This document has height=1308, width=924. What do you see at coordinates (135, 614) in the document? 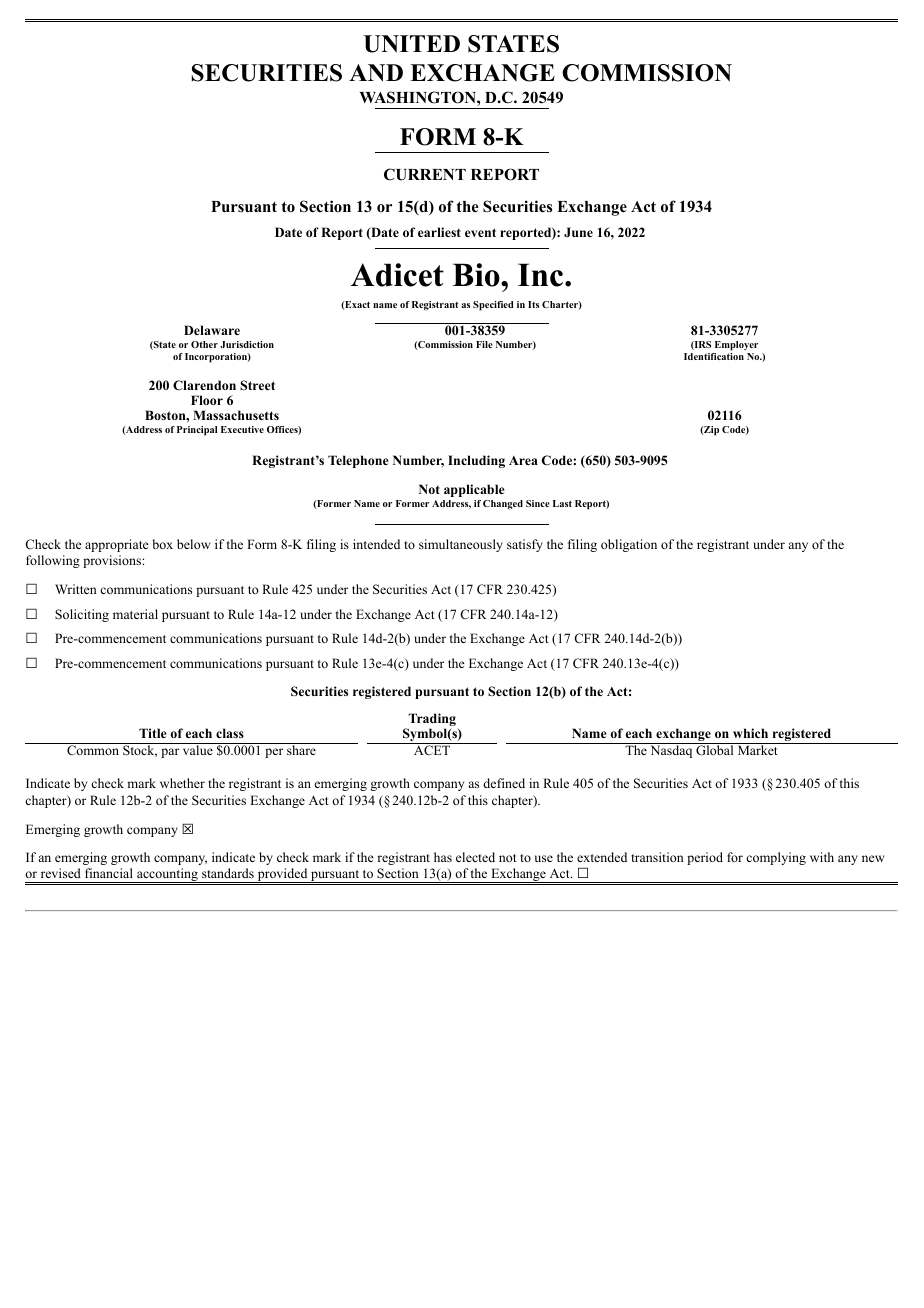
I see `material` at bounding box center [135, 614].
